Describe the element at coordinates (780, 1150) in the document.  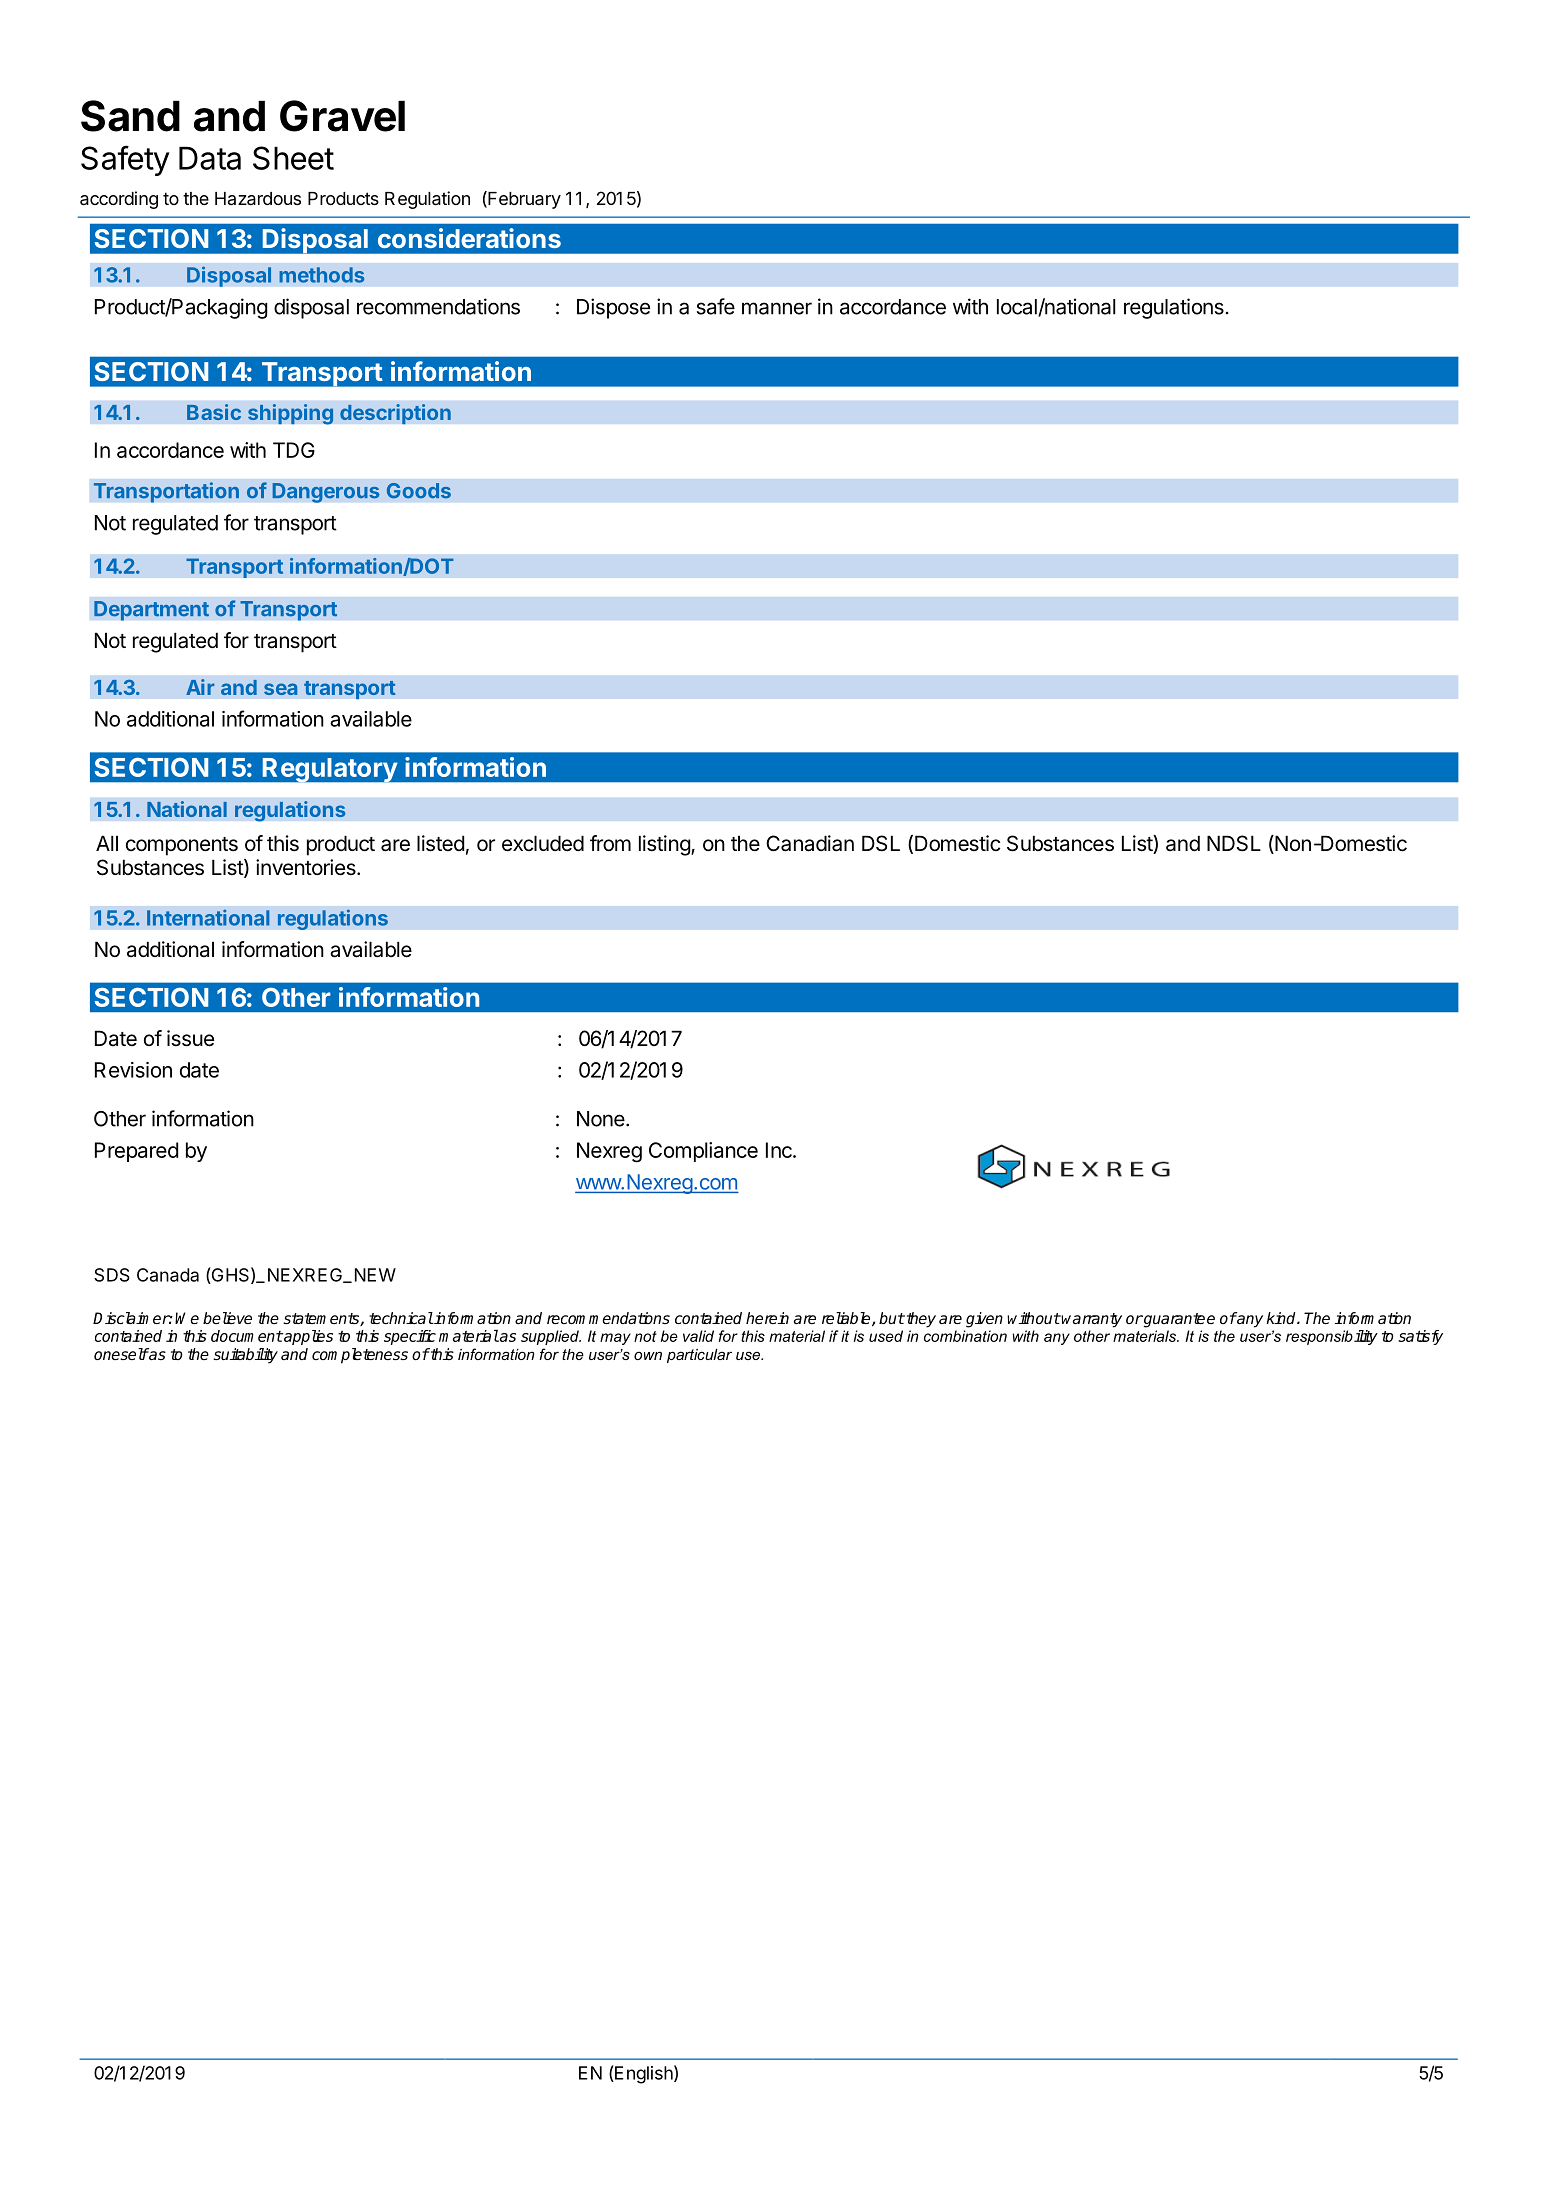
I see `Inc` at that location.
